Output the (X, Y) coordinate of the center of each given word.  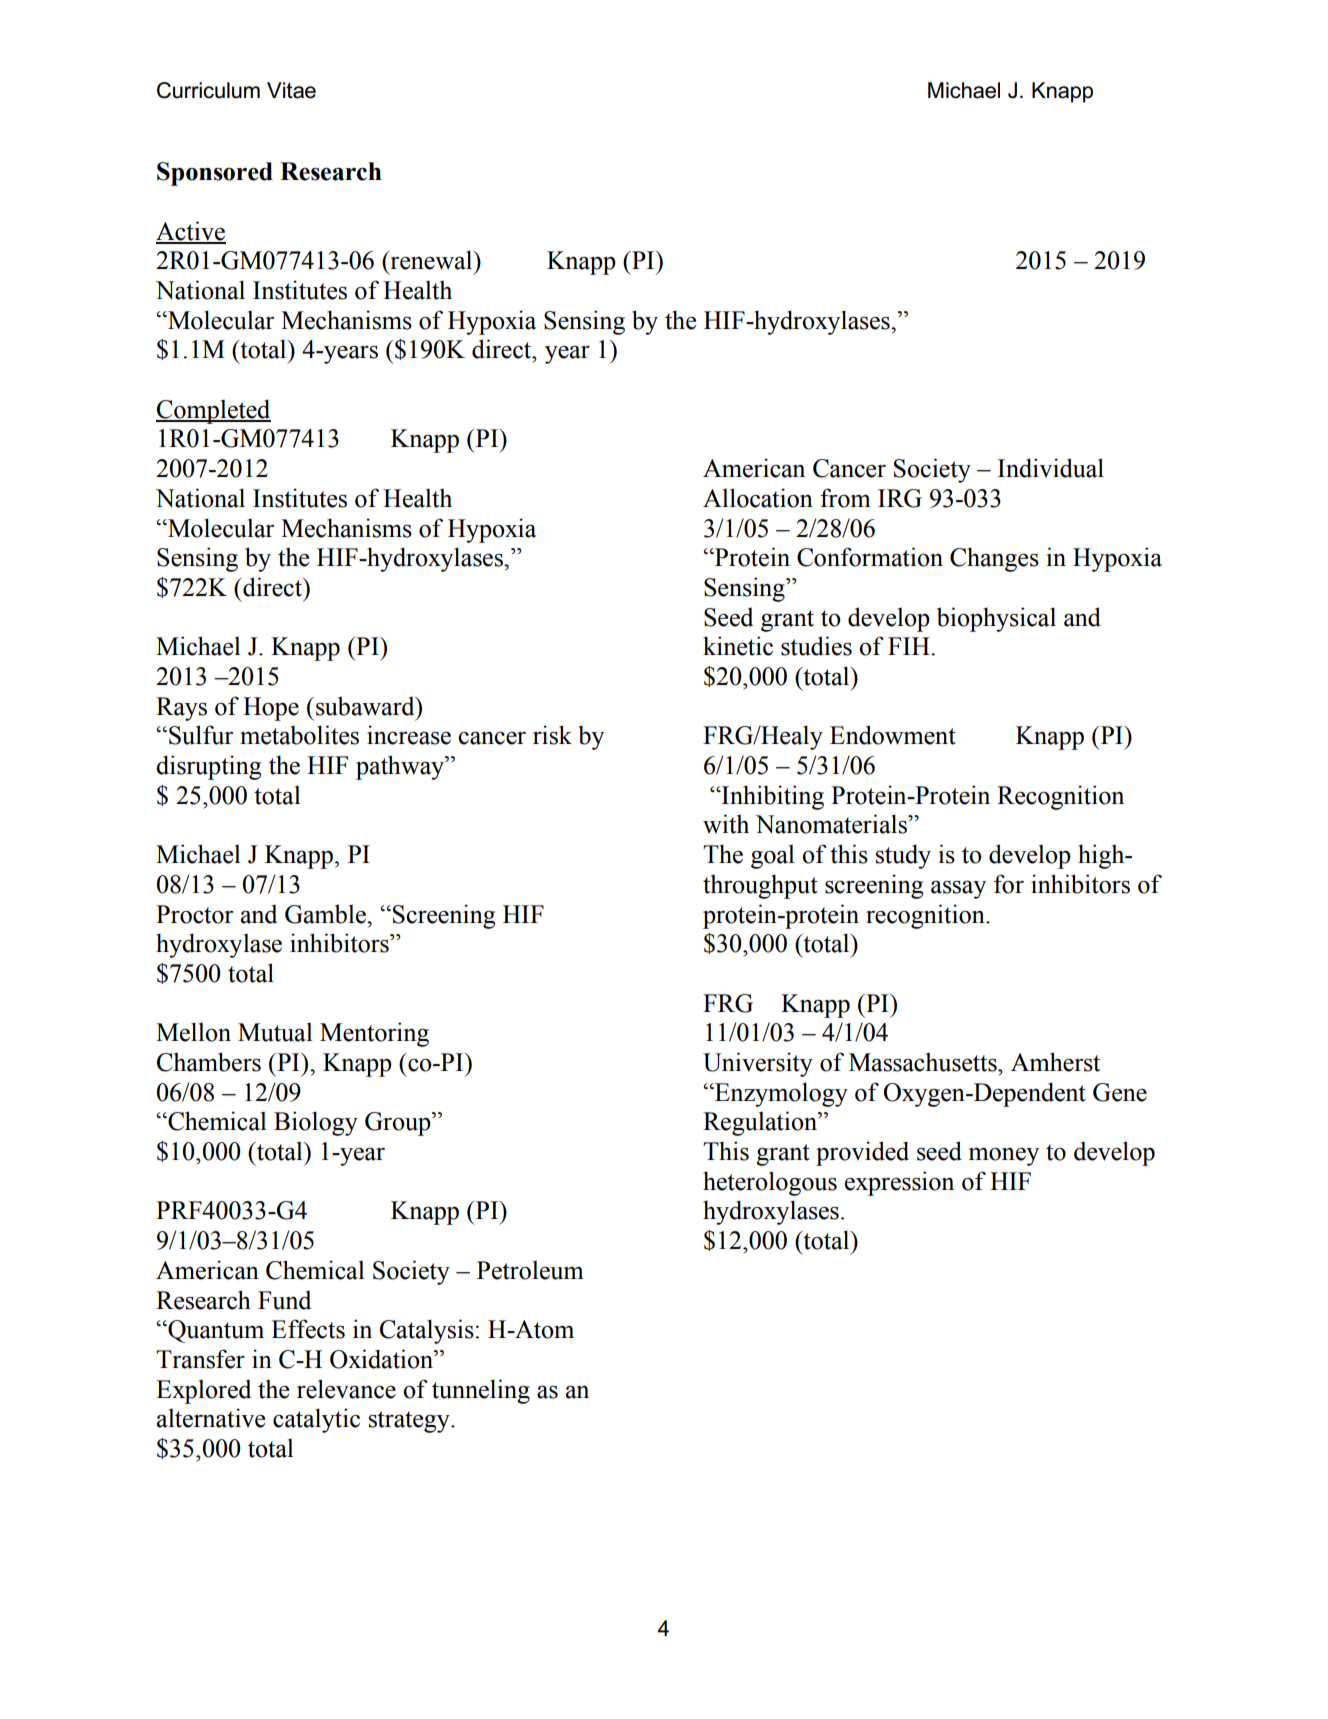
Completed (213, 411)
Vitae (291, 90)
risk (552, 735)
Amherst (1055, 1062)
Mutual (275, 1032)
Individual (1051, 468)
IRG (900, 498)
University (758, 1064)
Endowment (893, 735)
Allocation (758, 498)
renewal (431, 260)
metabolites (299, 735)
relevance (346, 1389)
